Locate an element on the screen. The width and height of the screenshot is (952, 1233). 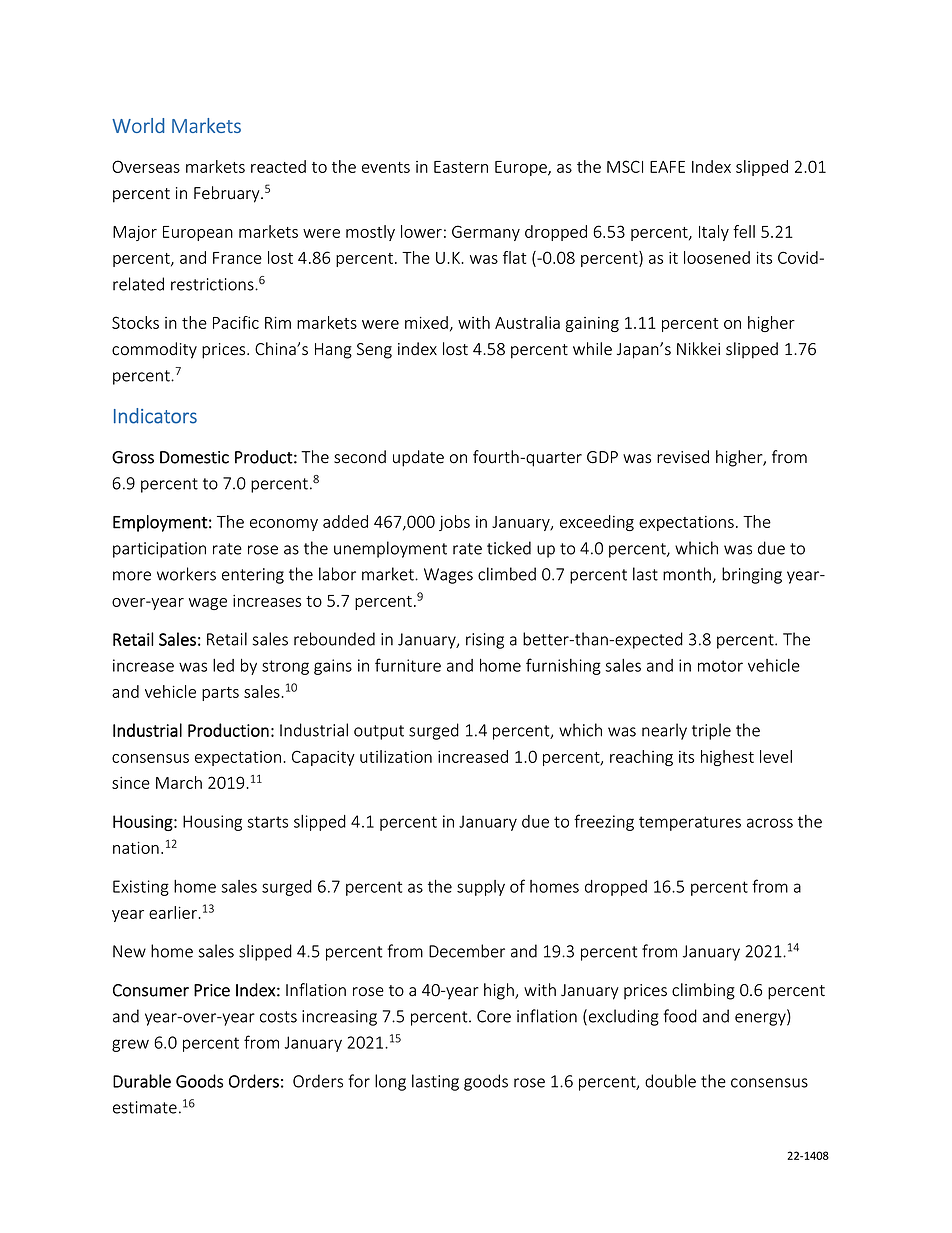
Eastern is located at coordinates (461, 167).
